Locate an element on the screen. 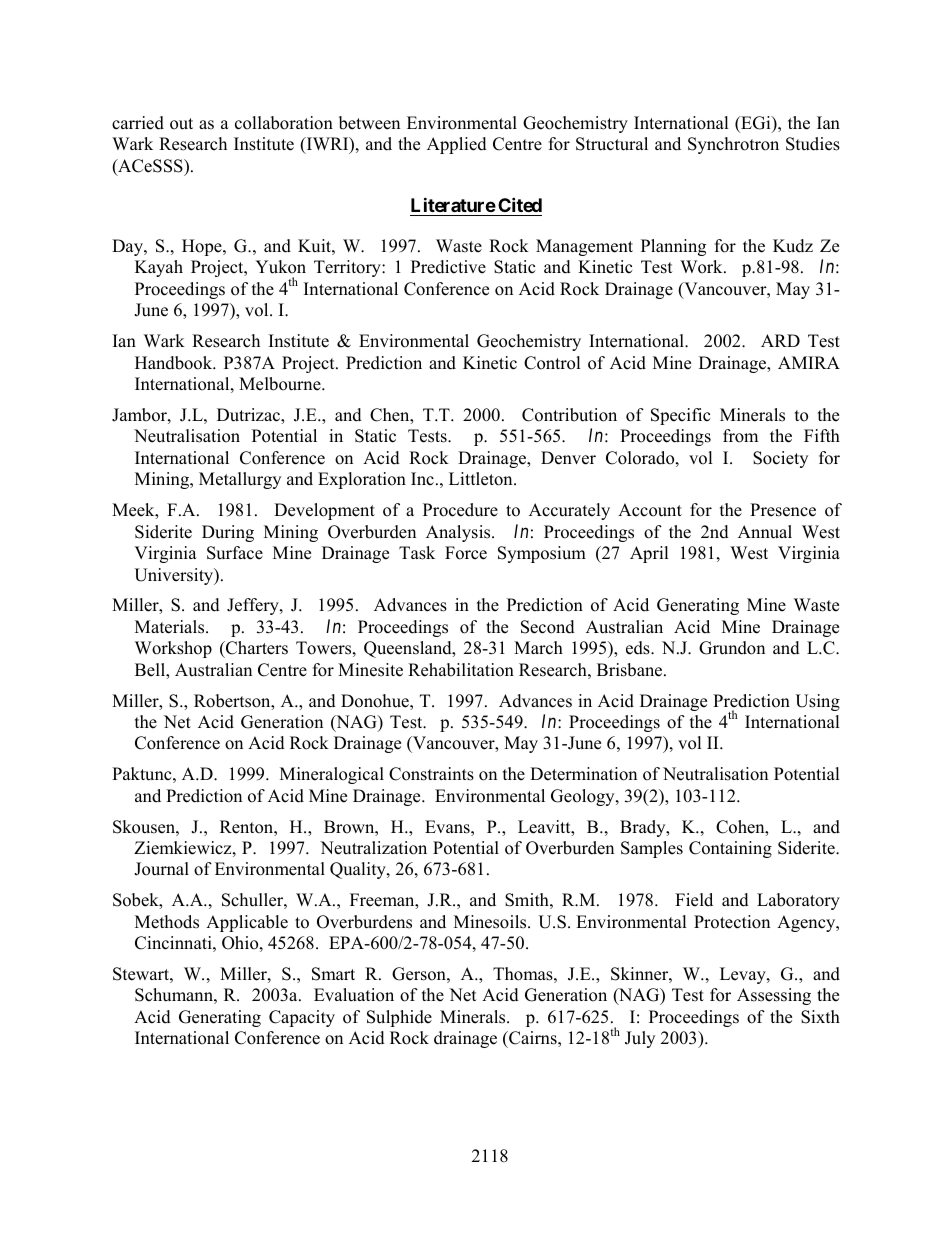 This screenshot has width=952, height=1233. Synchrotron is located at coordinates (733, 145).
